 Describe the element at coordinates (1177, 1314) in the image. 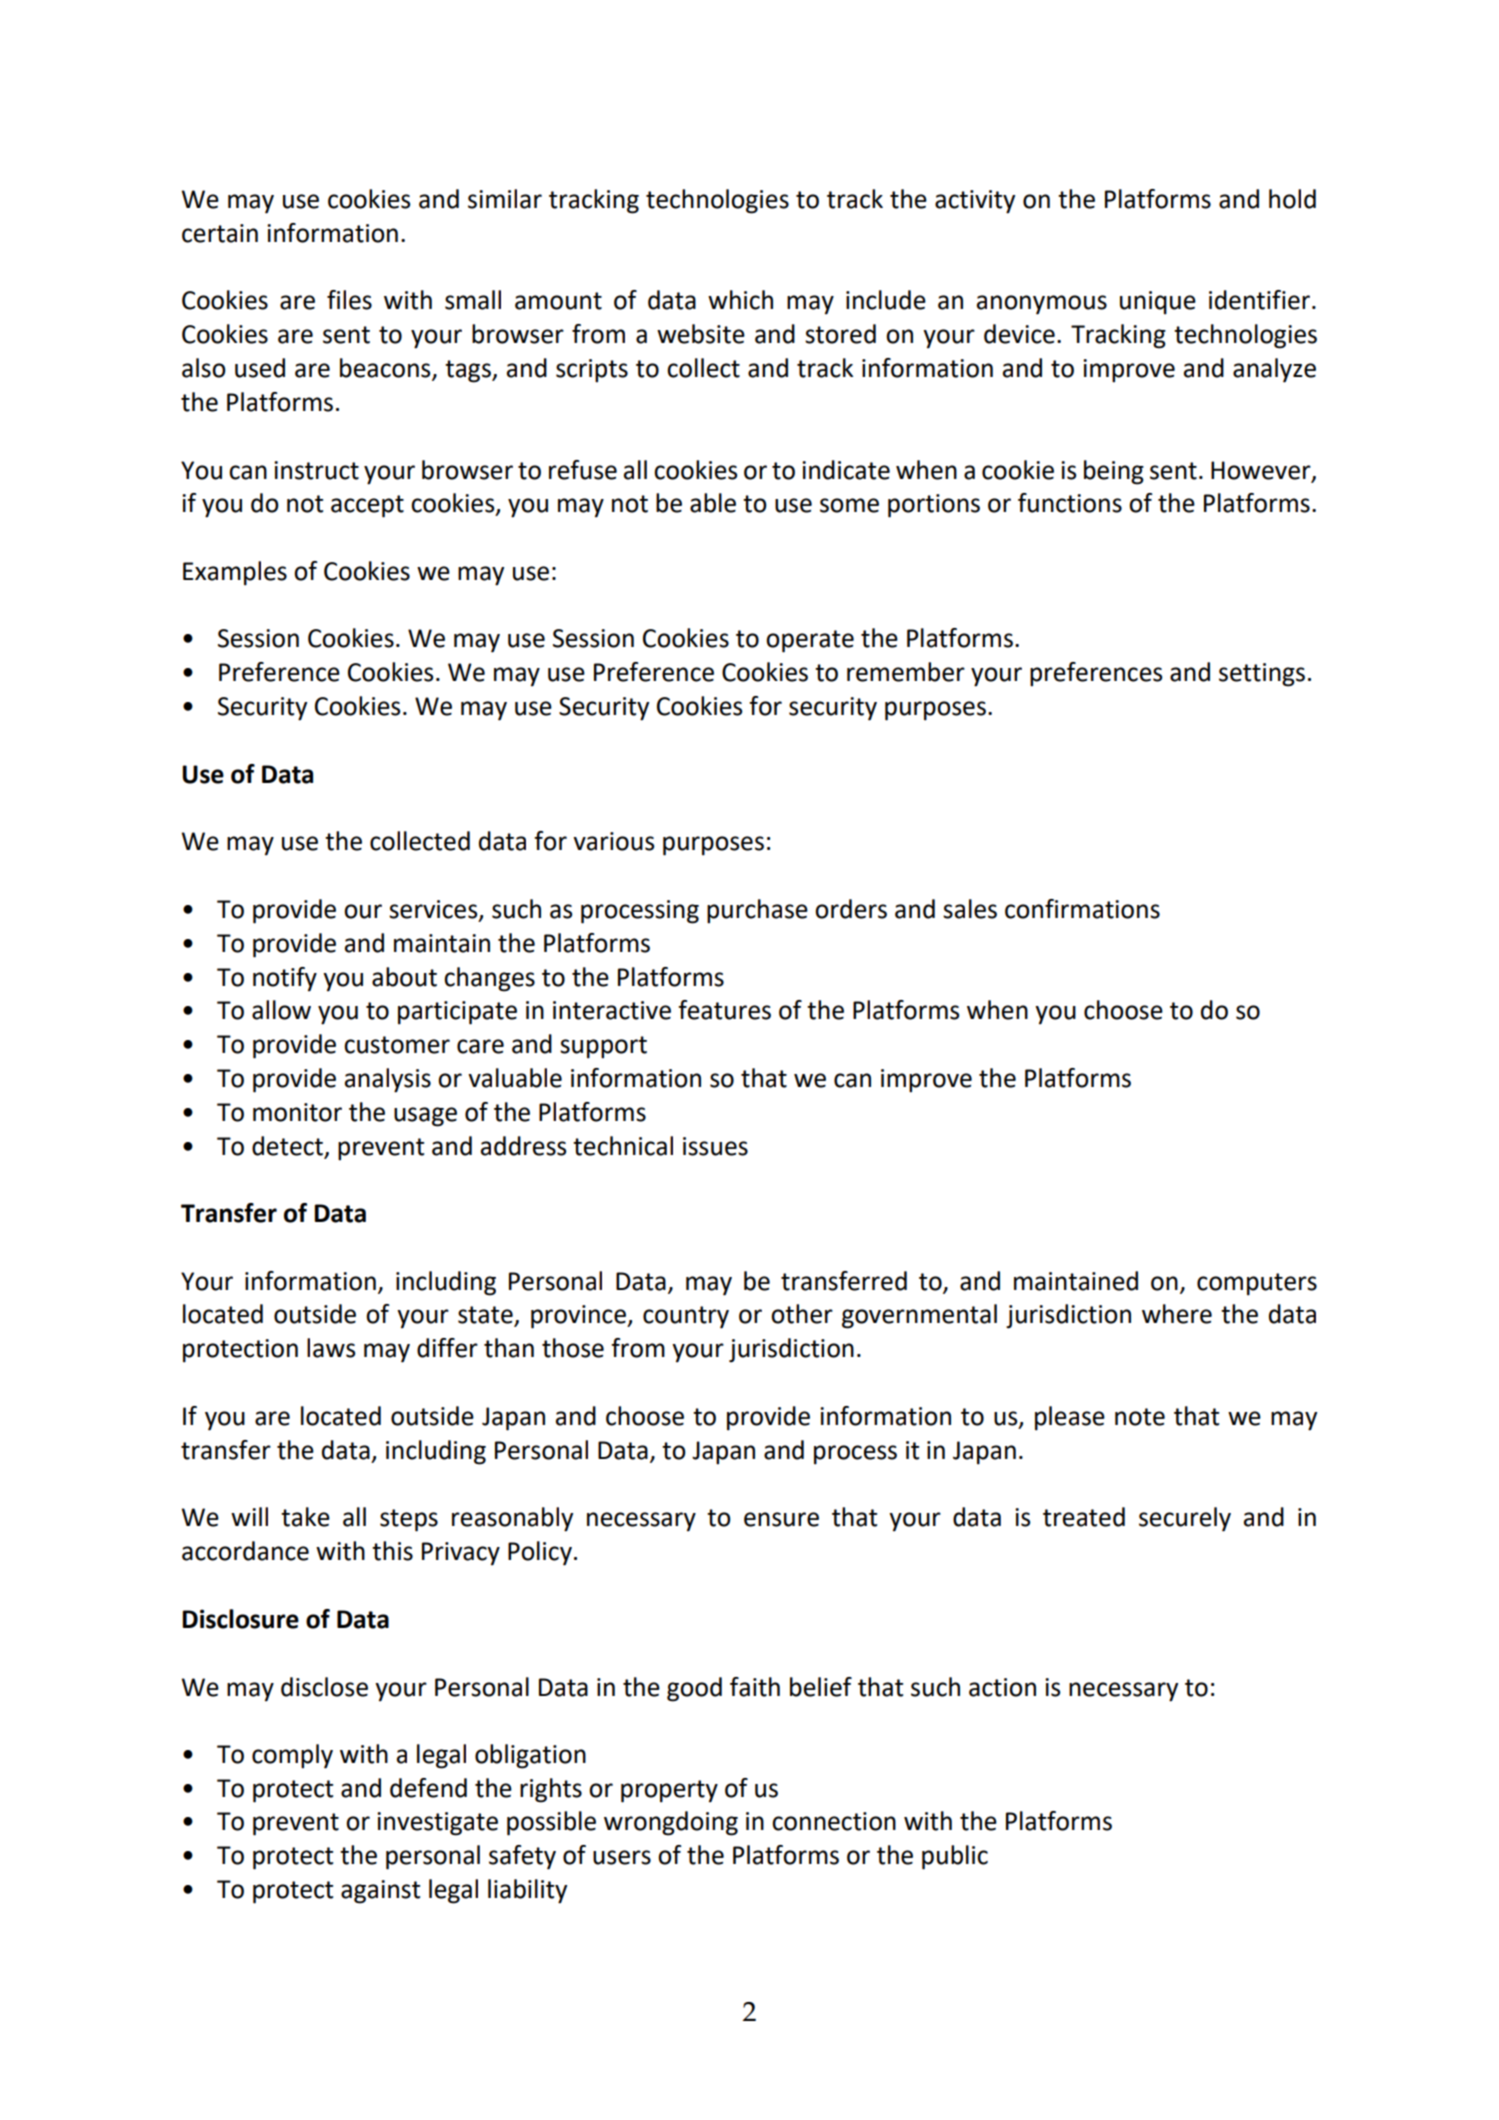

I see `where` at that location.
